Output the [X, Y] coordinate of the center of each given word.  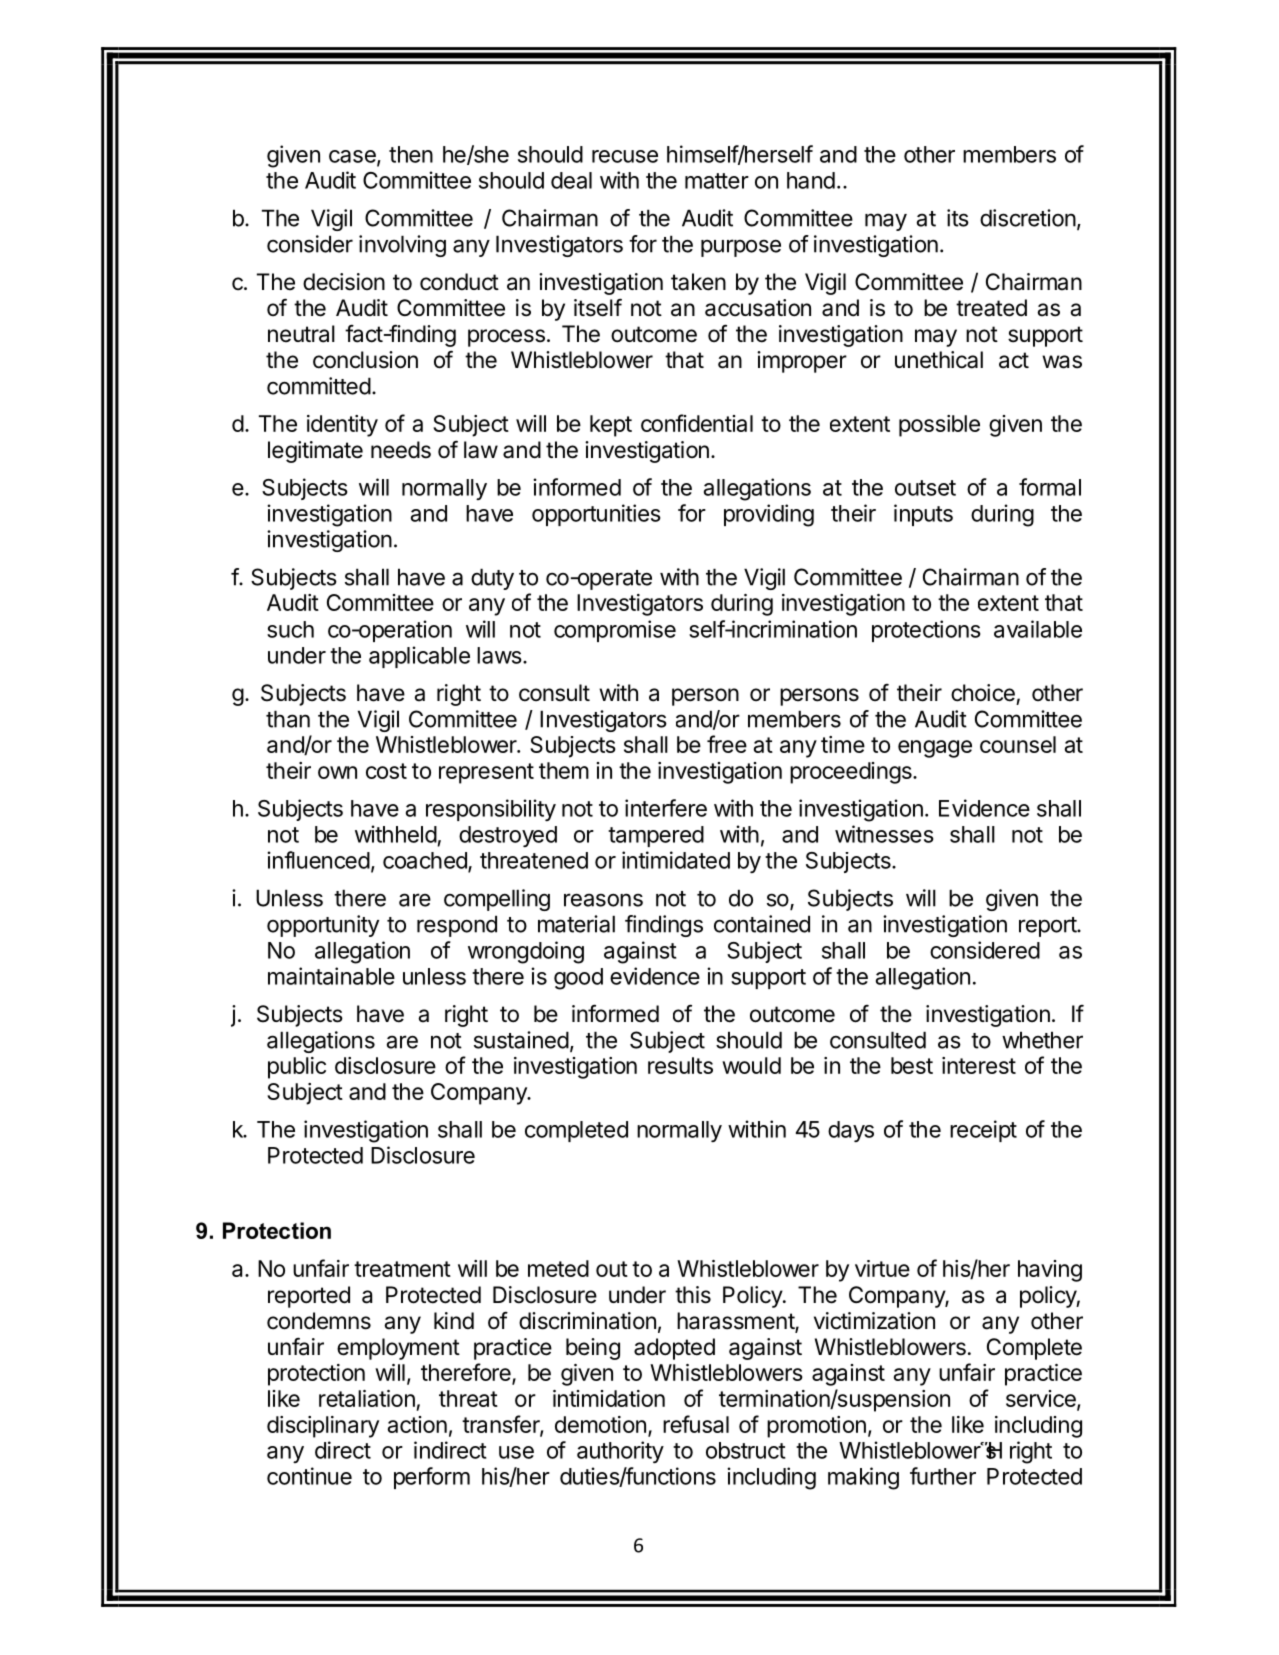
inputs [923, 515]
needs [401, 450]
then [411, 154]
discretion [1028, 218]
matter [717, 181]
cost [386, 771]
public [297, 1068]
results [680, 1065]
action [417, 1424]
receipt [983, 1131]
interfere [666, 808]
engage [935, 749]
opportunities [596, 515]
